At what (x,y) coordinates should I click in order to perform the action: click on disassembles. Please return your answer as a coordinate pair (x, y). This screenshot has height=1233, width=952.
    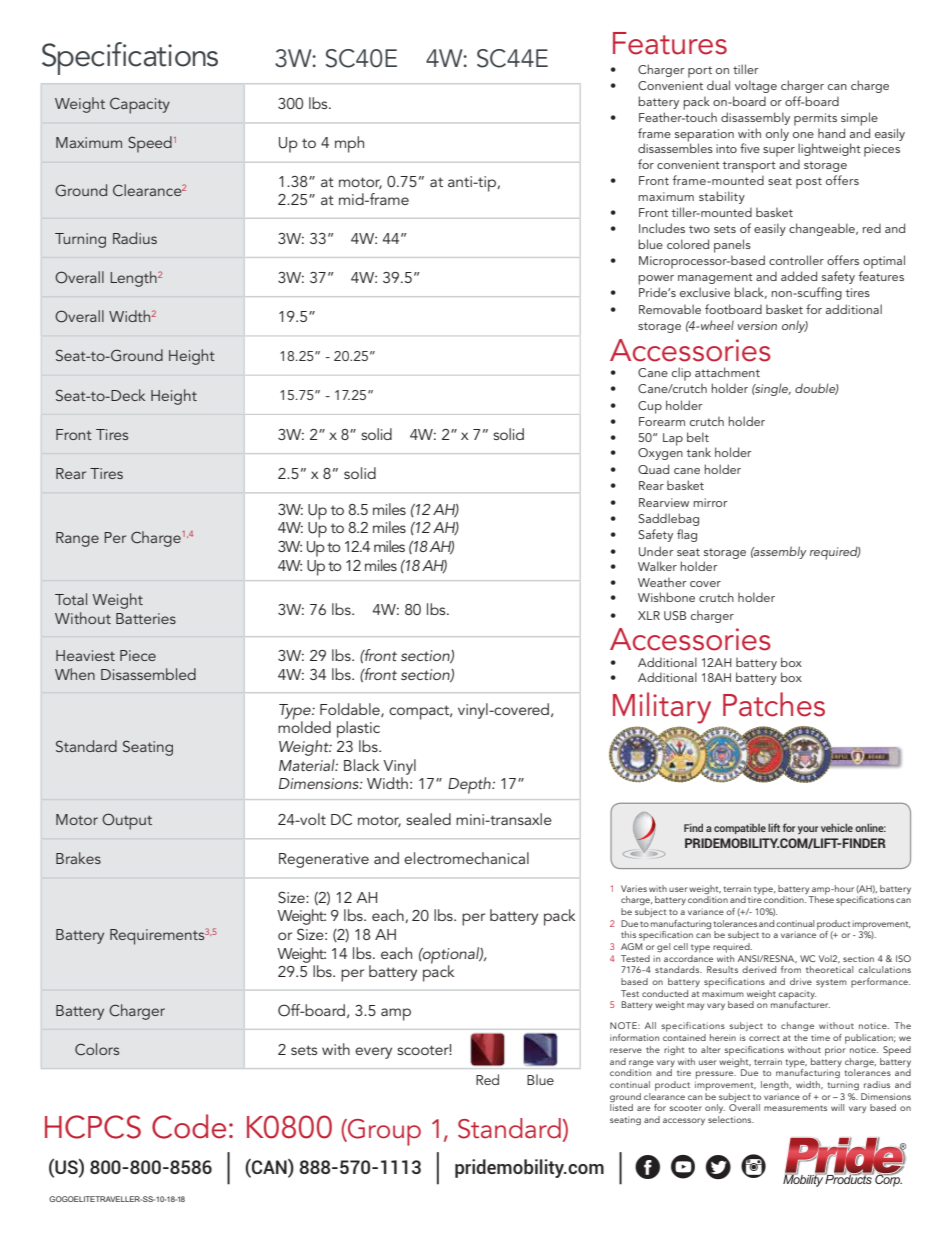
    Looking at the image, I should click on (675, 147).
